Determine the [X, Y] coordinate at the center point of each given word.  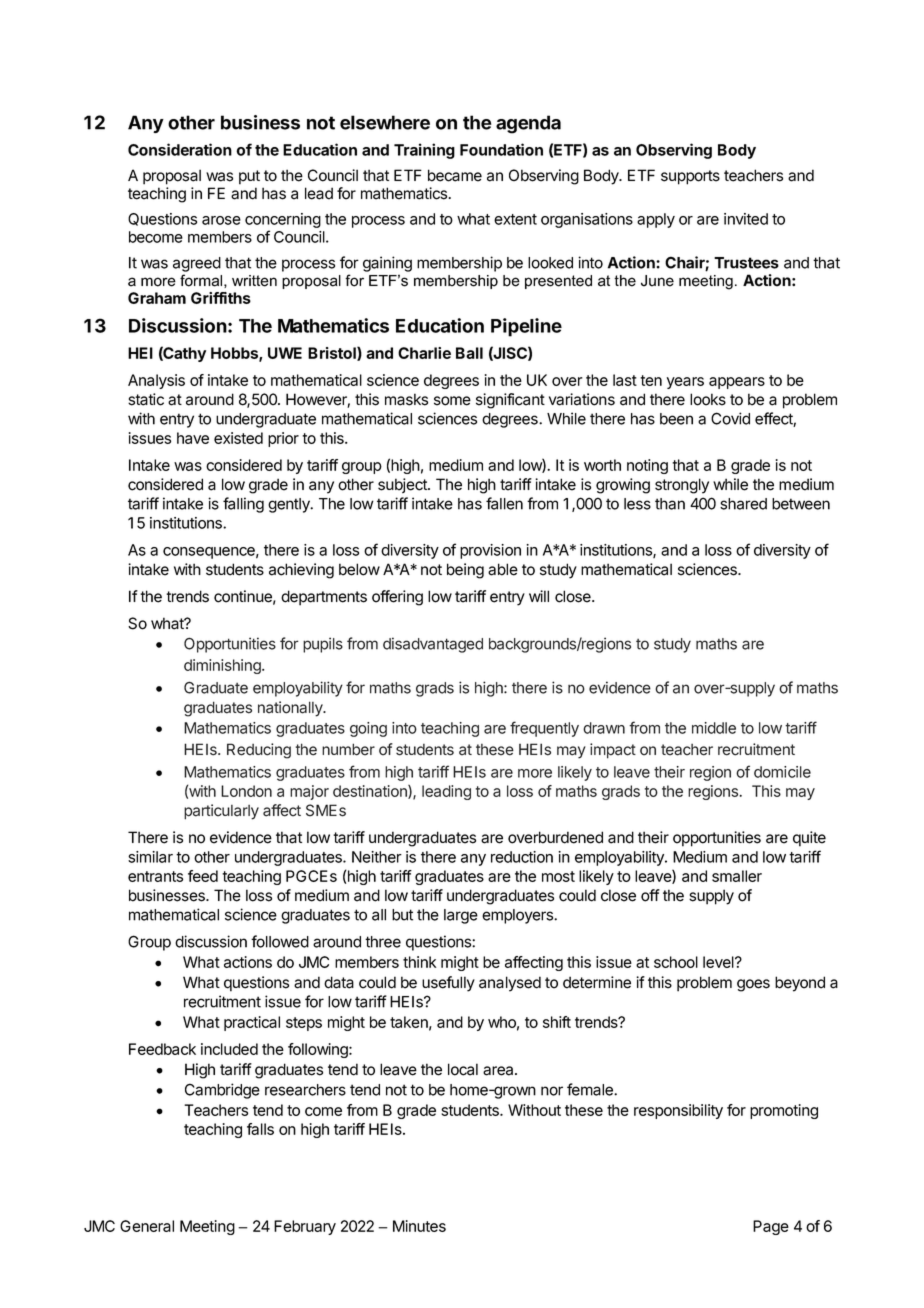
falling [243, 505]
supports [690, 177]
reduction [522, 857]
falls [260, 1129]
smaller [737, 876]
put [249, 177]
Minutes [419, 1226]
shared [743, 504]
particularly [221, 812]
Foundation [501, 149]
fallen [504, 503]
